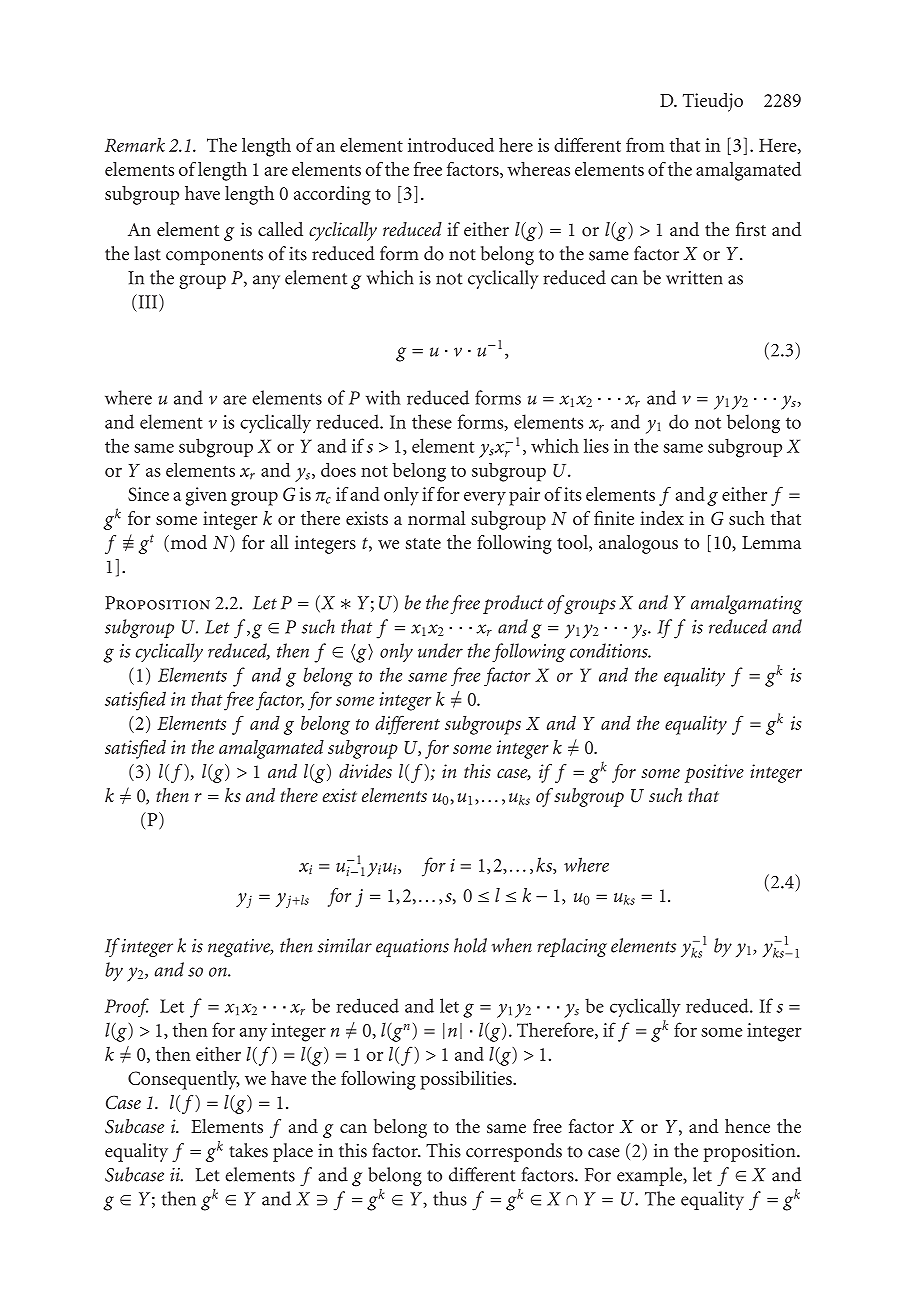  Describe the element at coordinates (746, 604) in the screenshot. I see `amalgamating` at that location.
